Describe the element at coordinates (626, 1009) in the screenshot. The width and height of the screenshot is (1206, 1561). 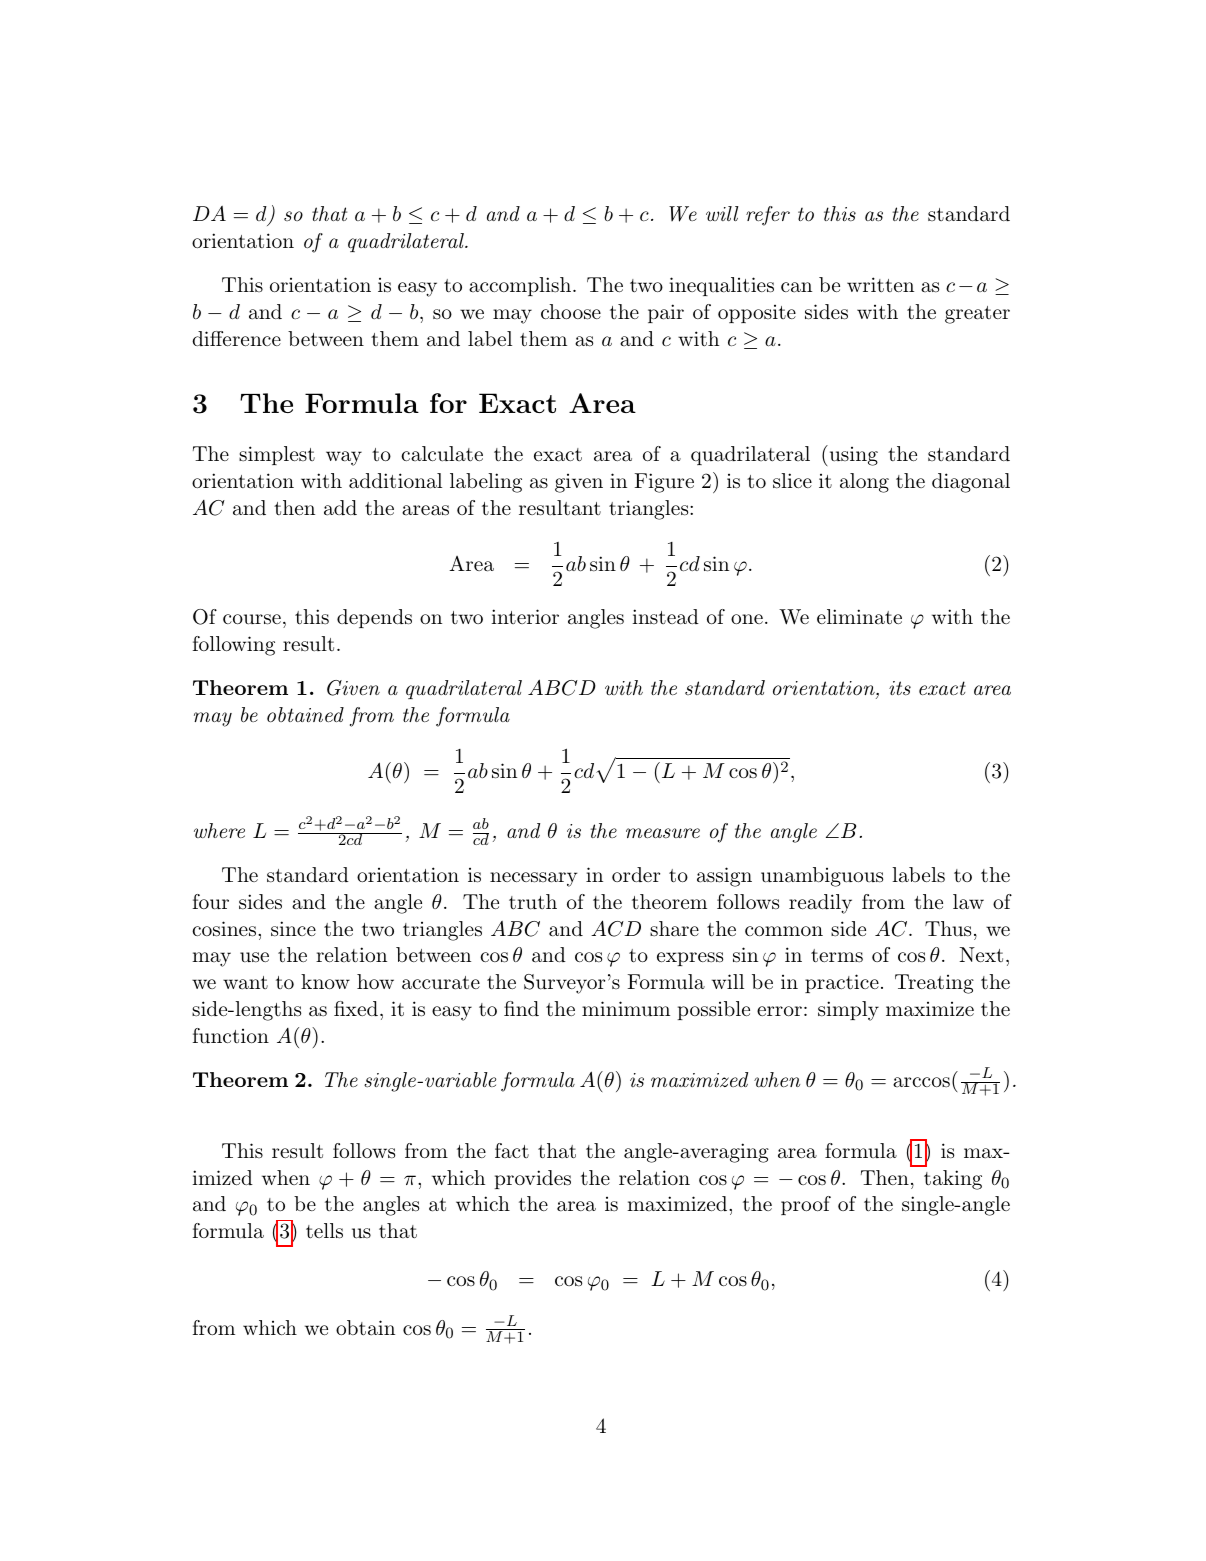
I see `minimum` at that location.
